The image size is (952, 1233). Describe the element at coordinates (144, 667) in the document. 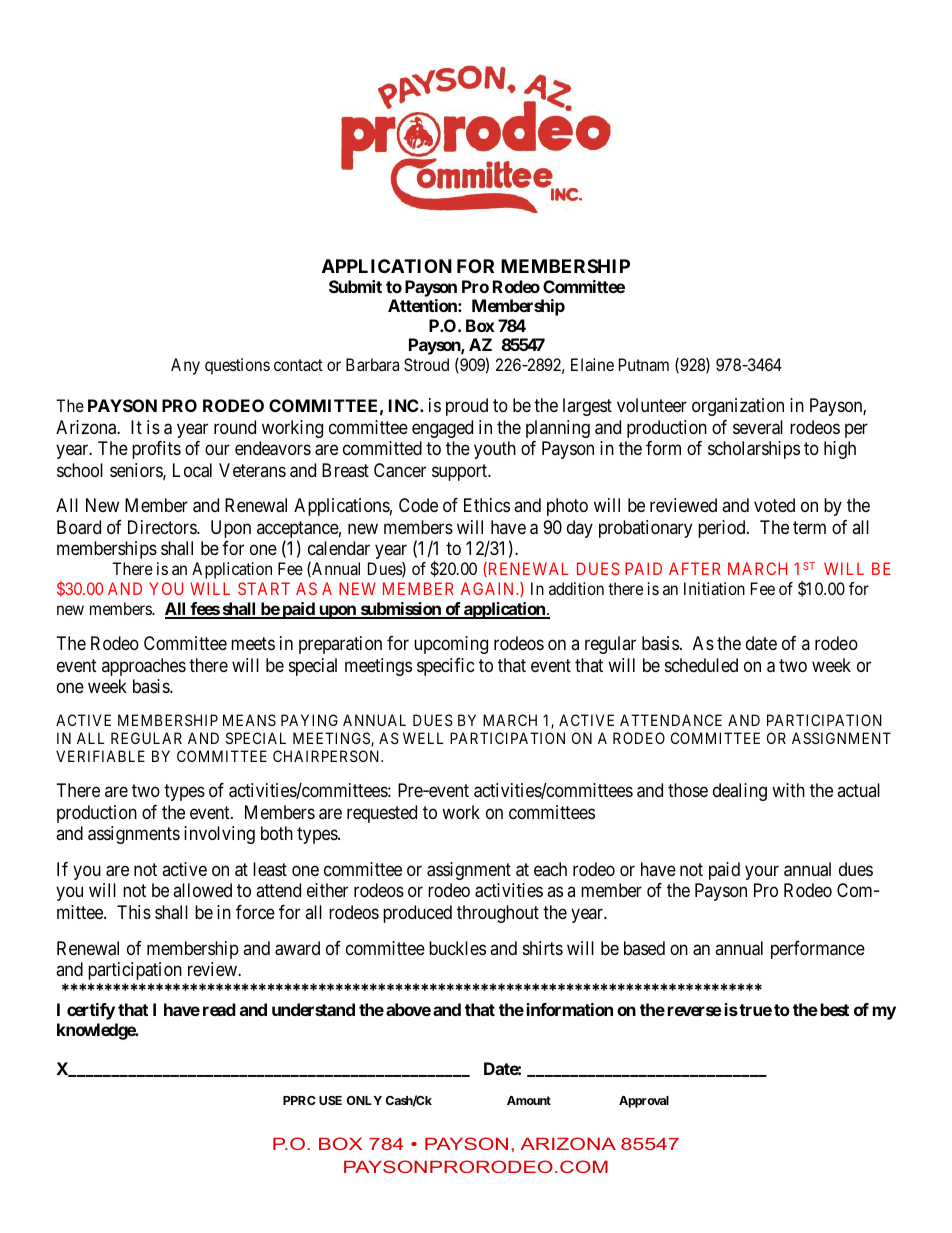

I see `approaches` at that location.
